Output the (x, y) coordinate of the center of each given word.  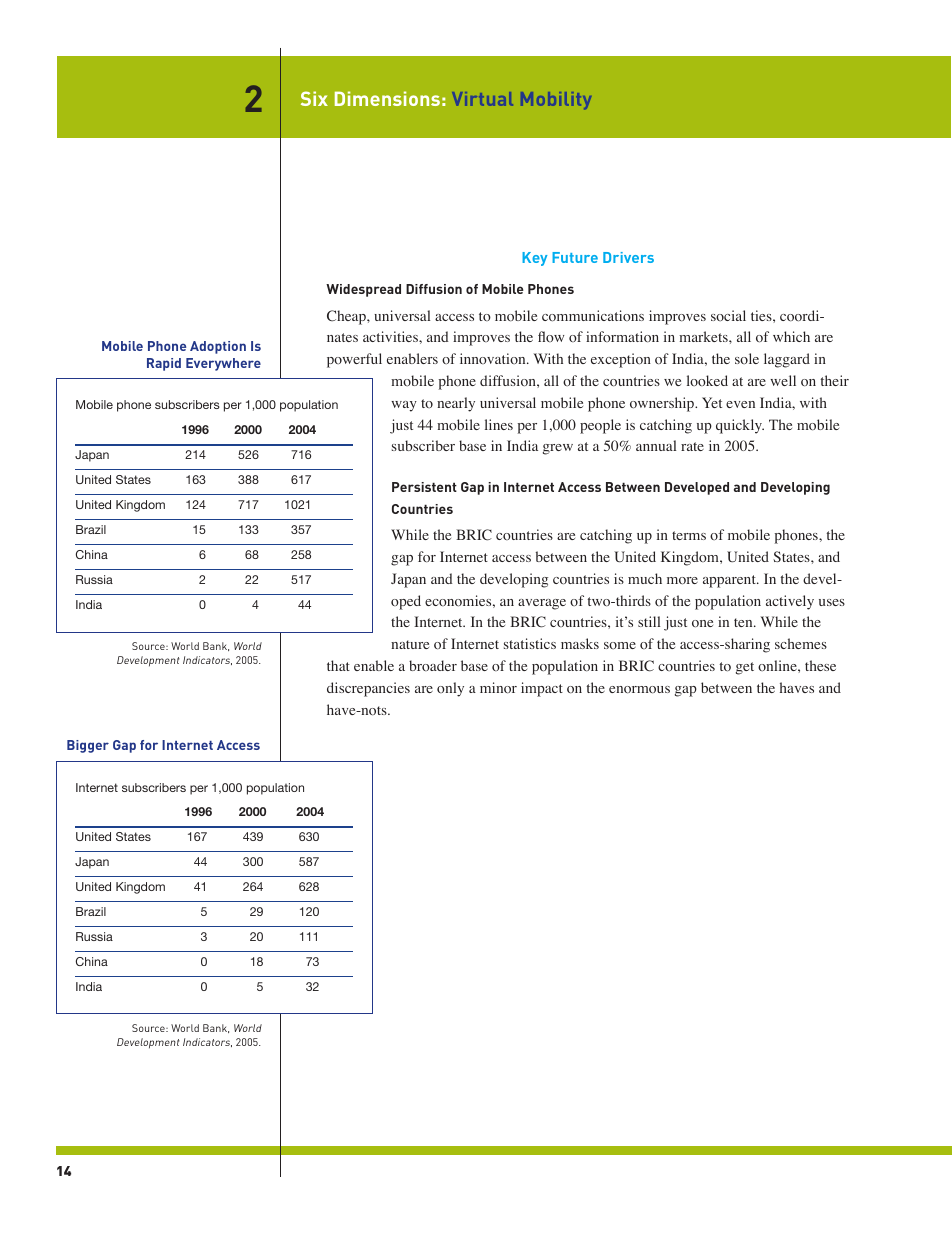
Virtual (482, 99)
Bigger (88, 746)
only (450, 689)
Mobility (556, 100)
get (745, 668)
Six (314, 98)
